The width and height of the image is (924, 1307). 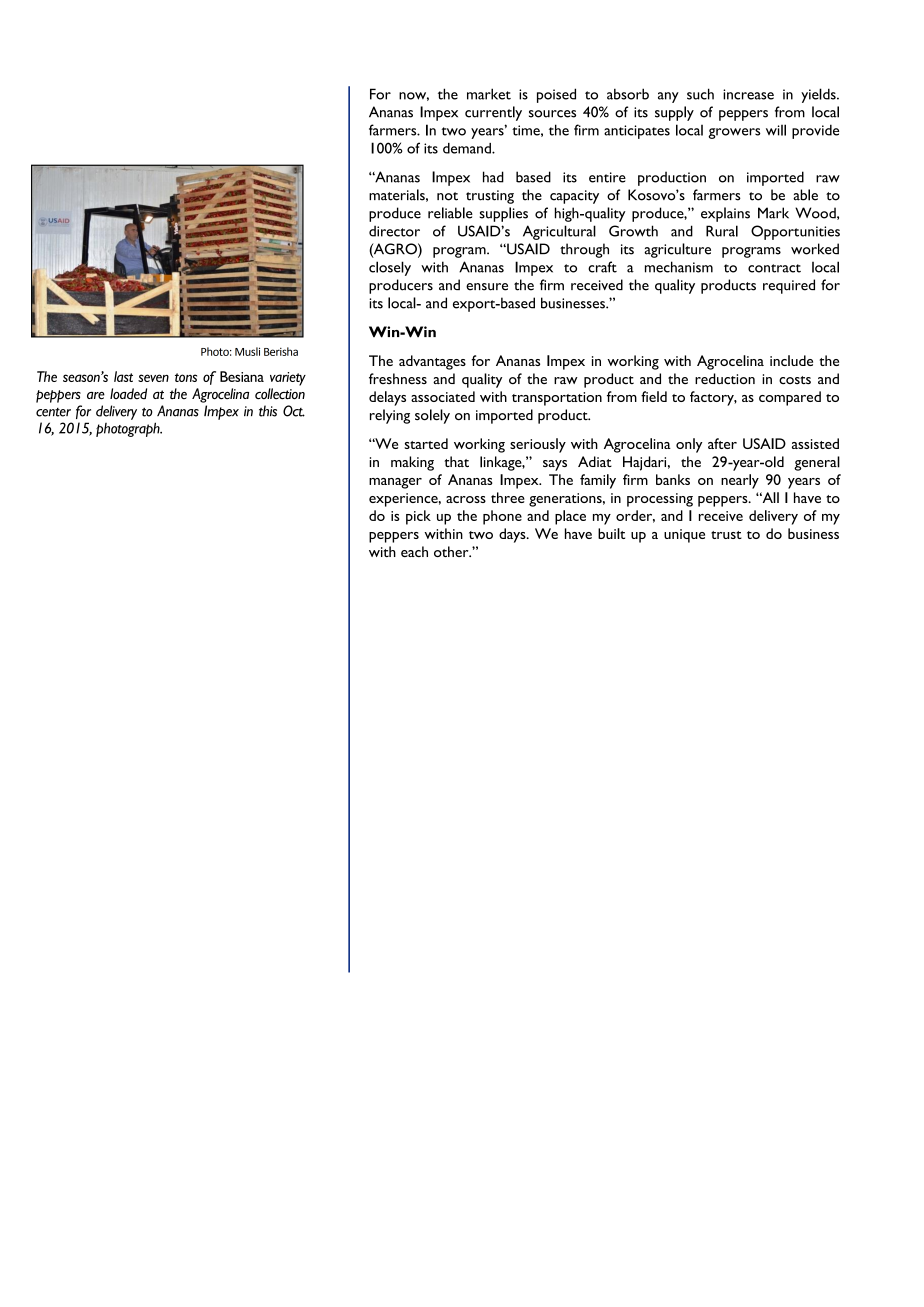 I want to click on each, so click(x=414, y=551).
